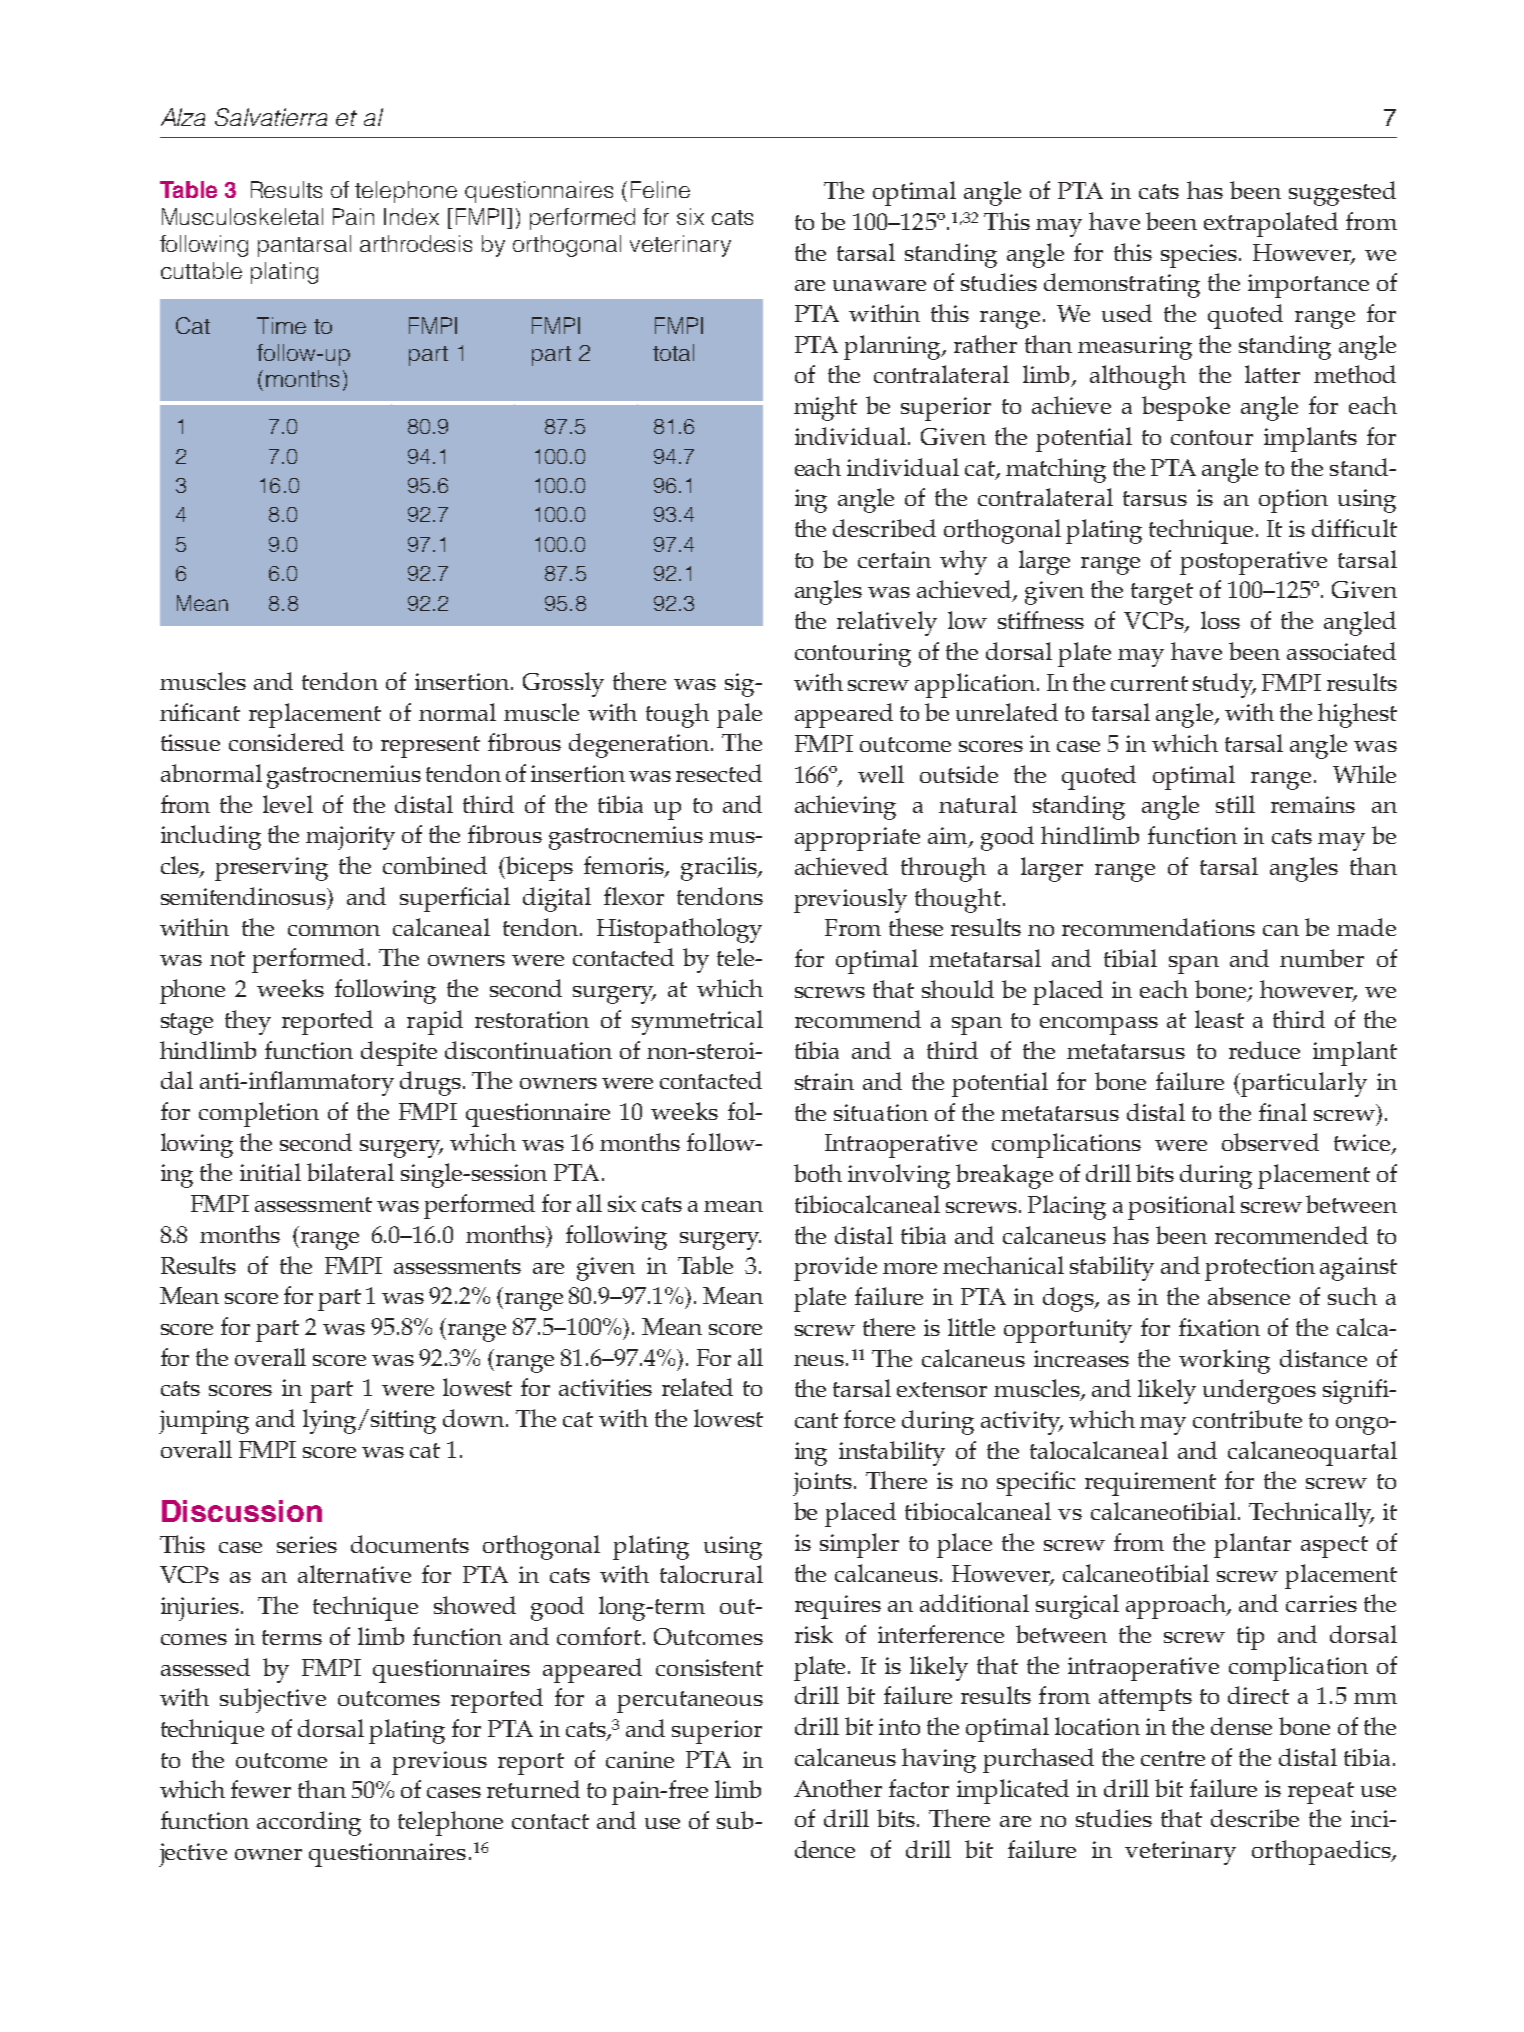 This screenshot has height=2032, width=1524. I want to click on loss, so click(1220, 620).
